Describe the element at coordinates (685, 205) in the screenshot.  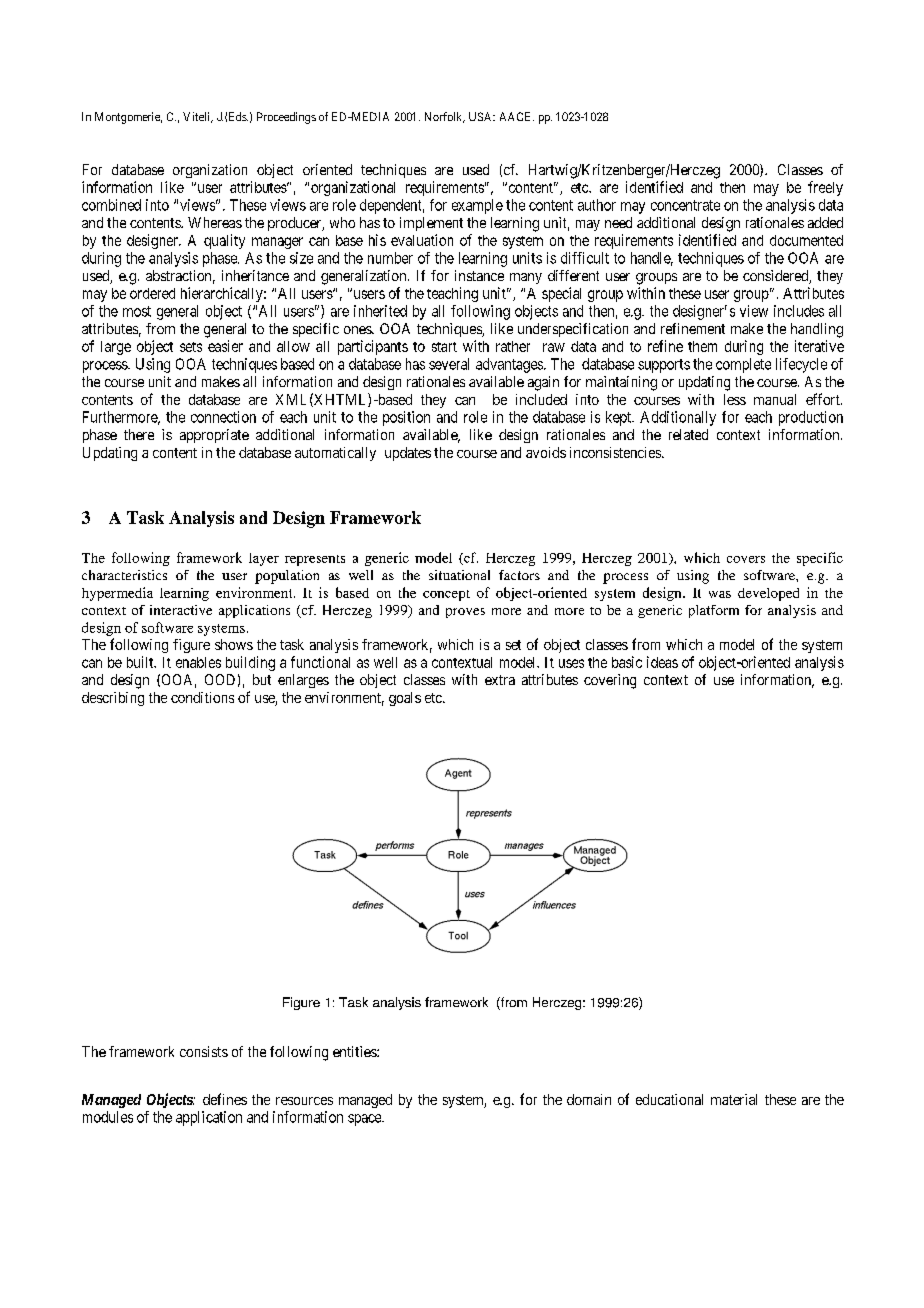
I see `concentrate` at that location.
